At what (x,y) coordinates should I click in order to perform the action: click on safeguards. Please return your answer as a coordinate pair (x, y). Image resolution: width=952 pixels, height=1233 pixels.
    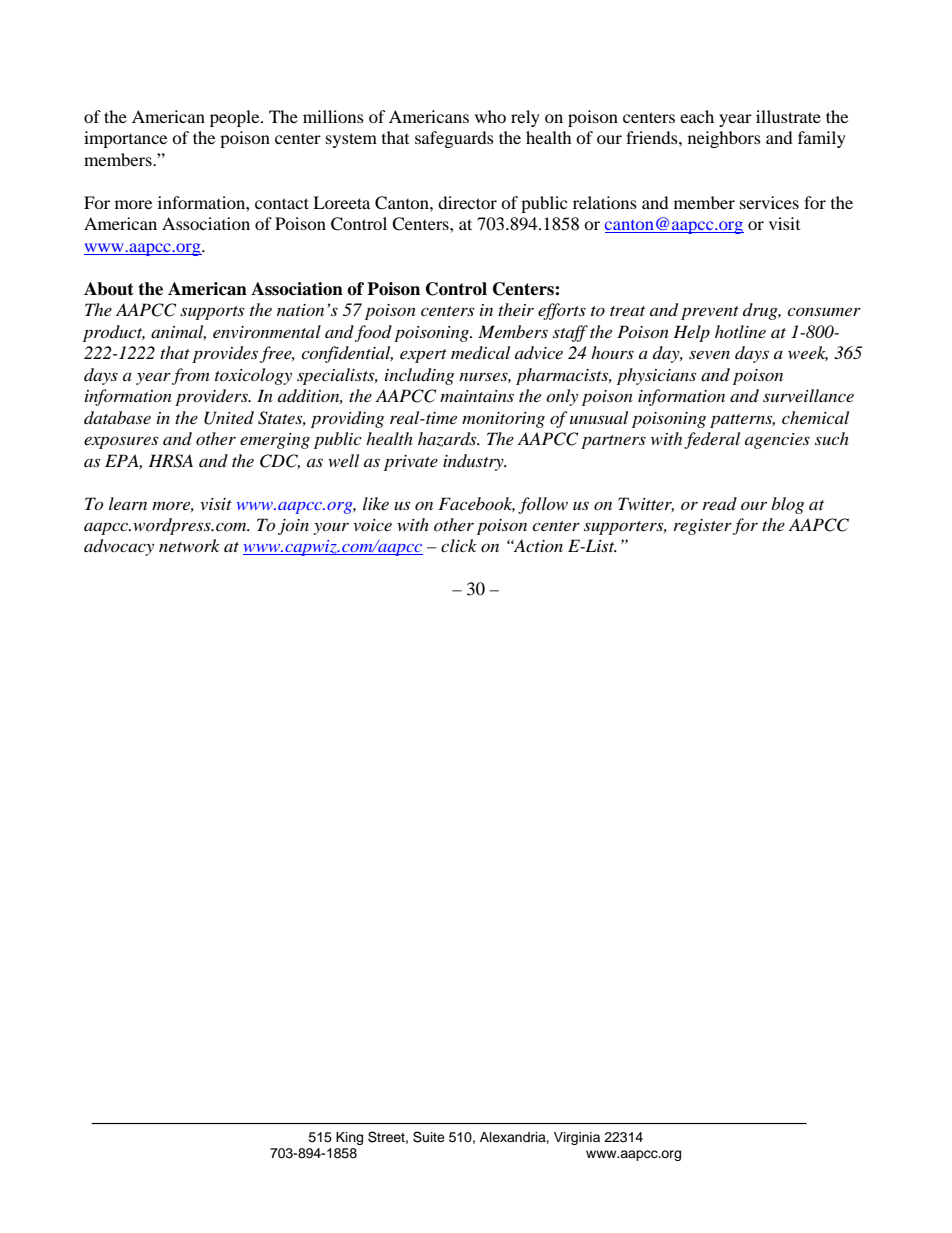
    Looking at the image, I should click on (454, 139).
